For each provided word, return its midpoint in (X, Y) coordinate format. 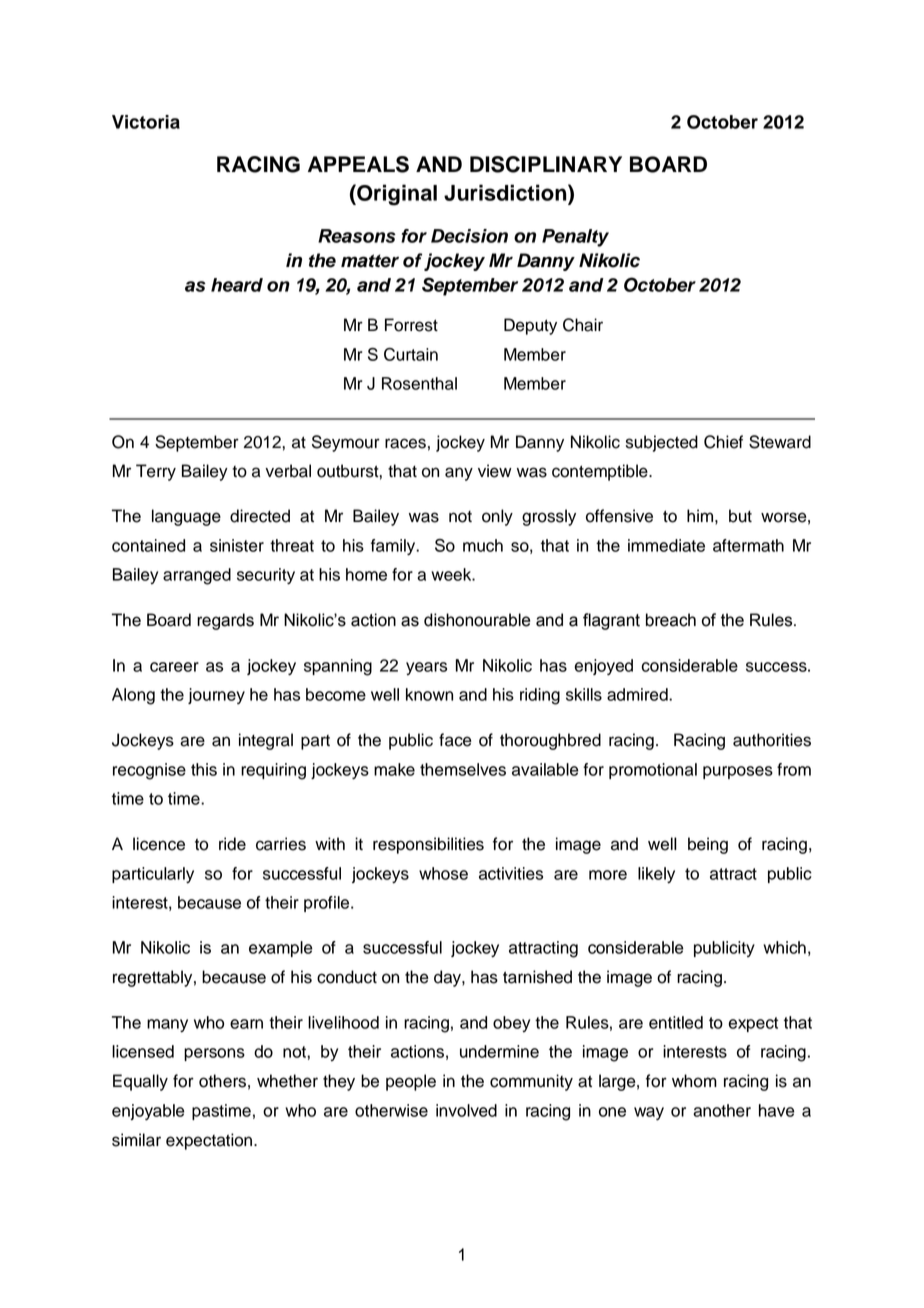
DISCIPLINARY (546, 164)
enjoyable (148, 1112)
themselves (463, 769)
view (495, 471)
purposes (738, 772)
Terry (156, 472)
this (204, 769)
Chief (723, 442)
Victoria (146, 122)
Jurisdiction (506, 192)
